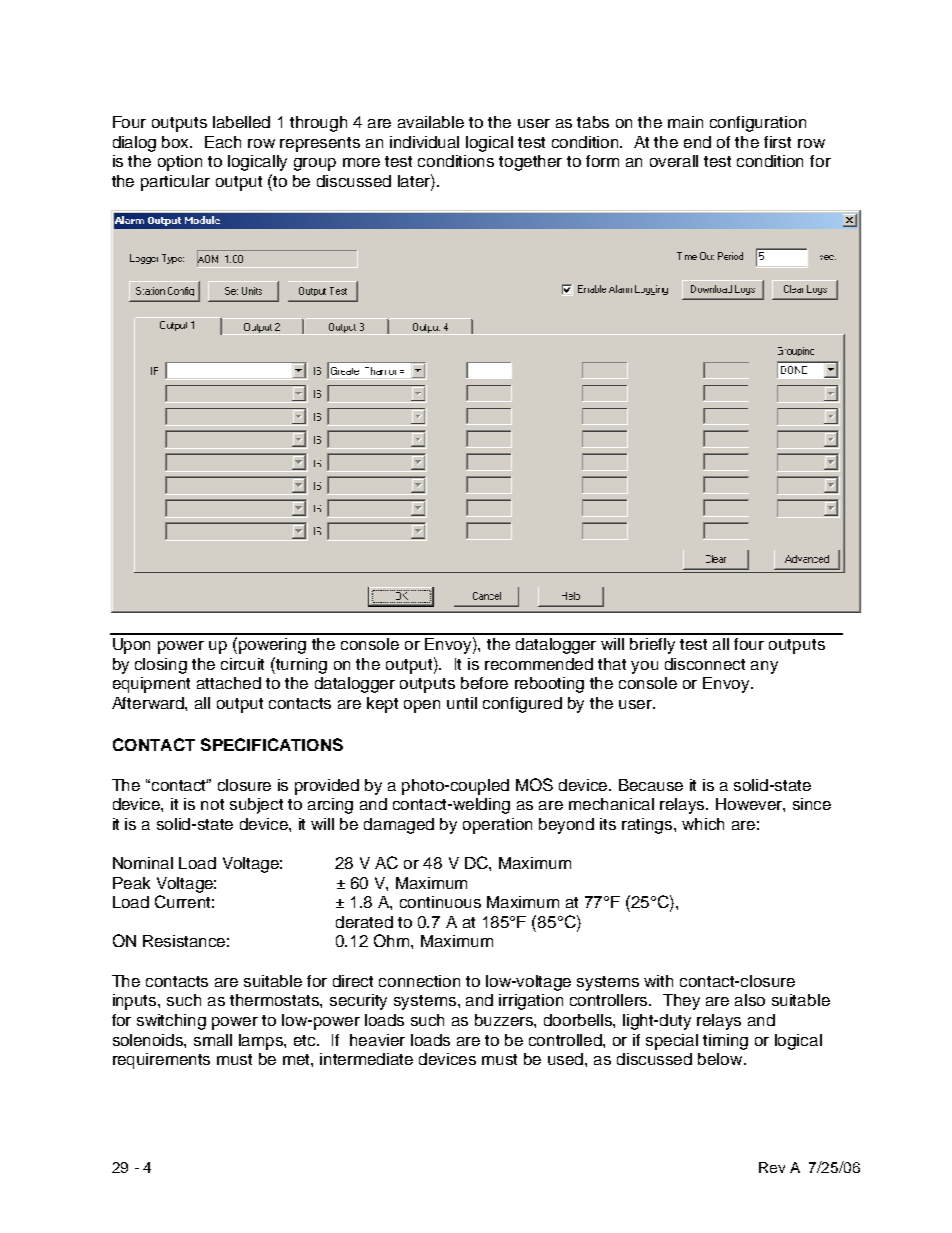 The image size is (952, 1233). Describe the element at coordinates (705, 664) in the screenshot. I see `disconnect` at that location.
